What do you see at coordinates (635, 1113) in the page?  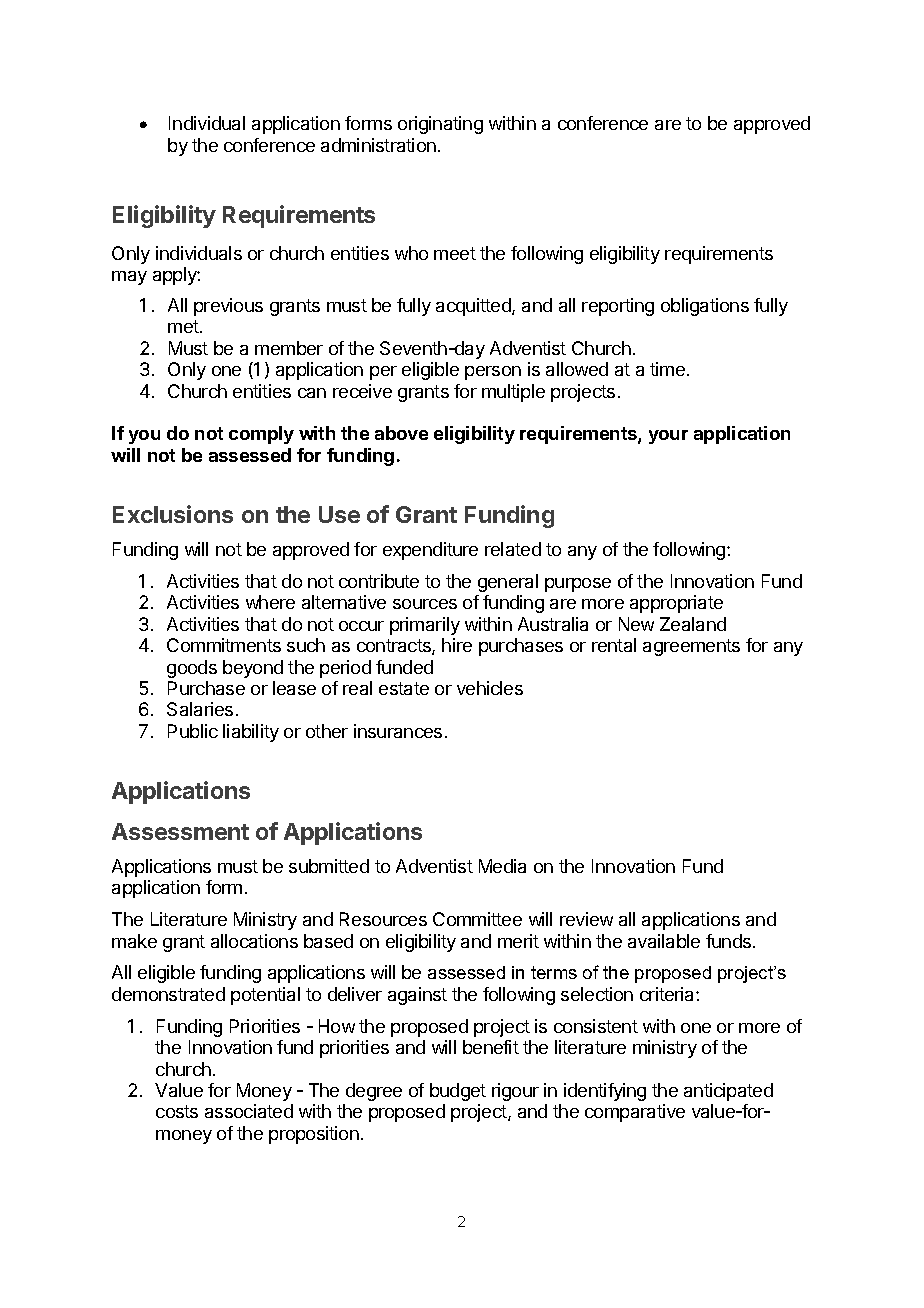 I see `comparative` at bounding box center [635, 1113].
